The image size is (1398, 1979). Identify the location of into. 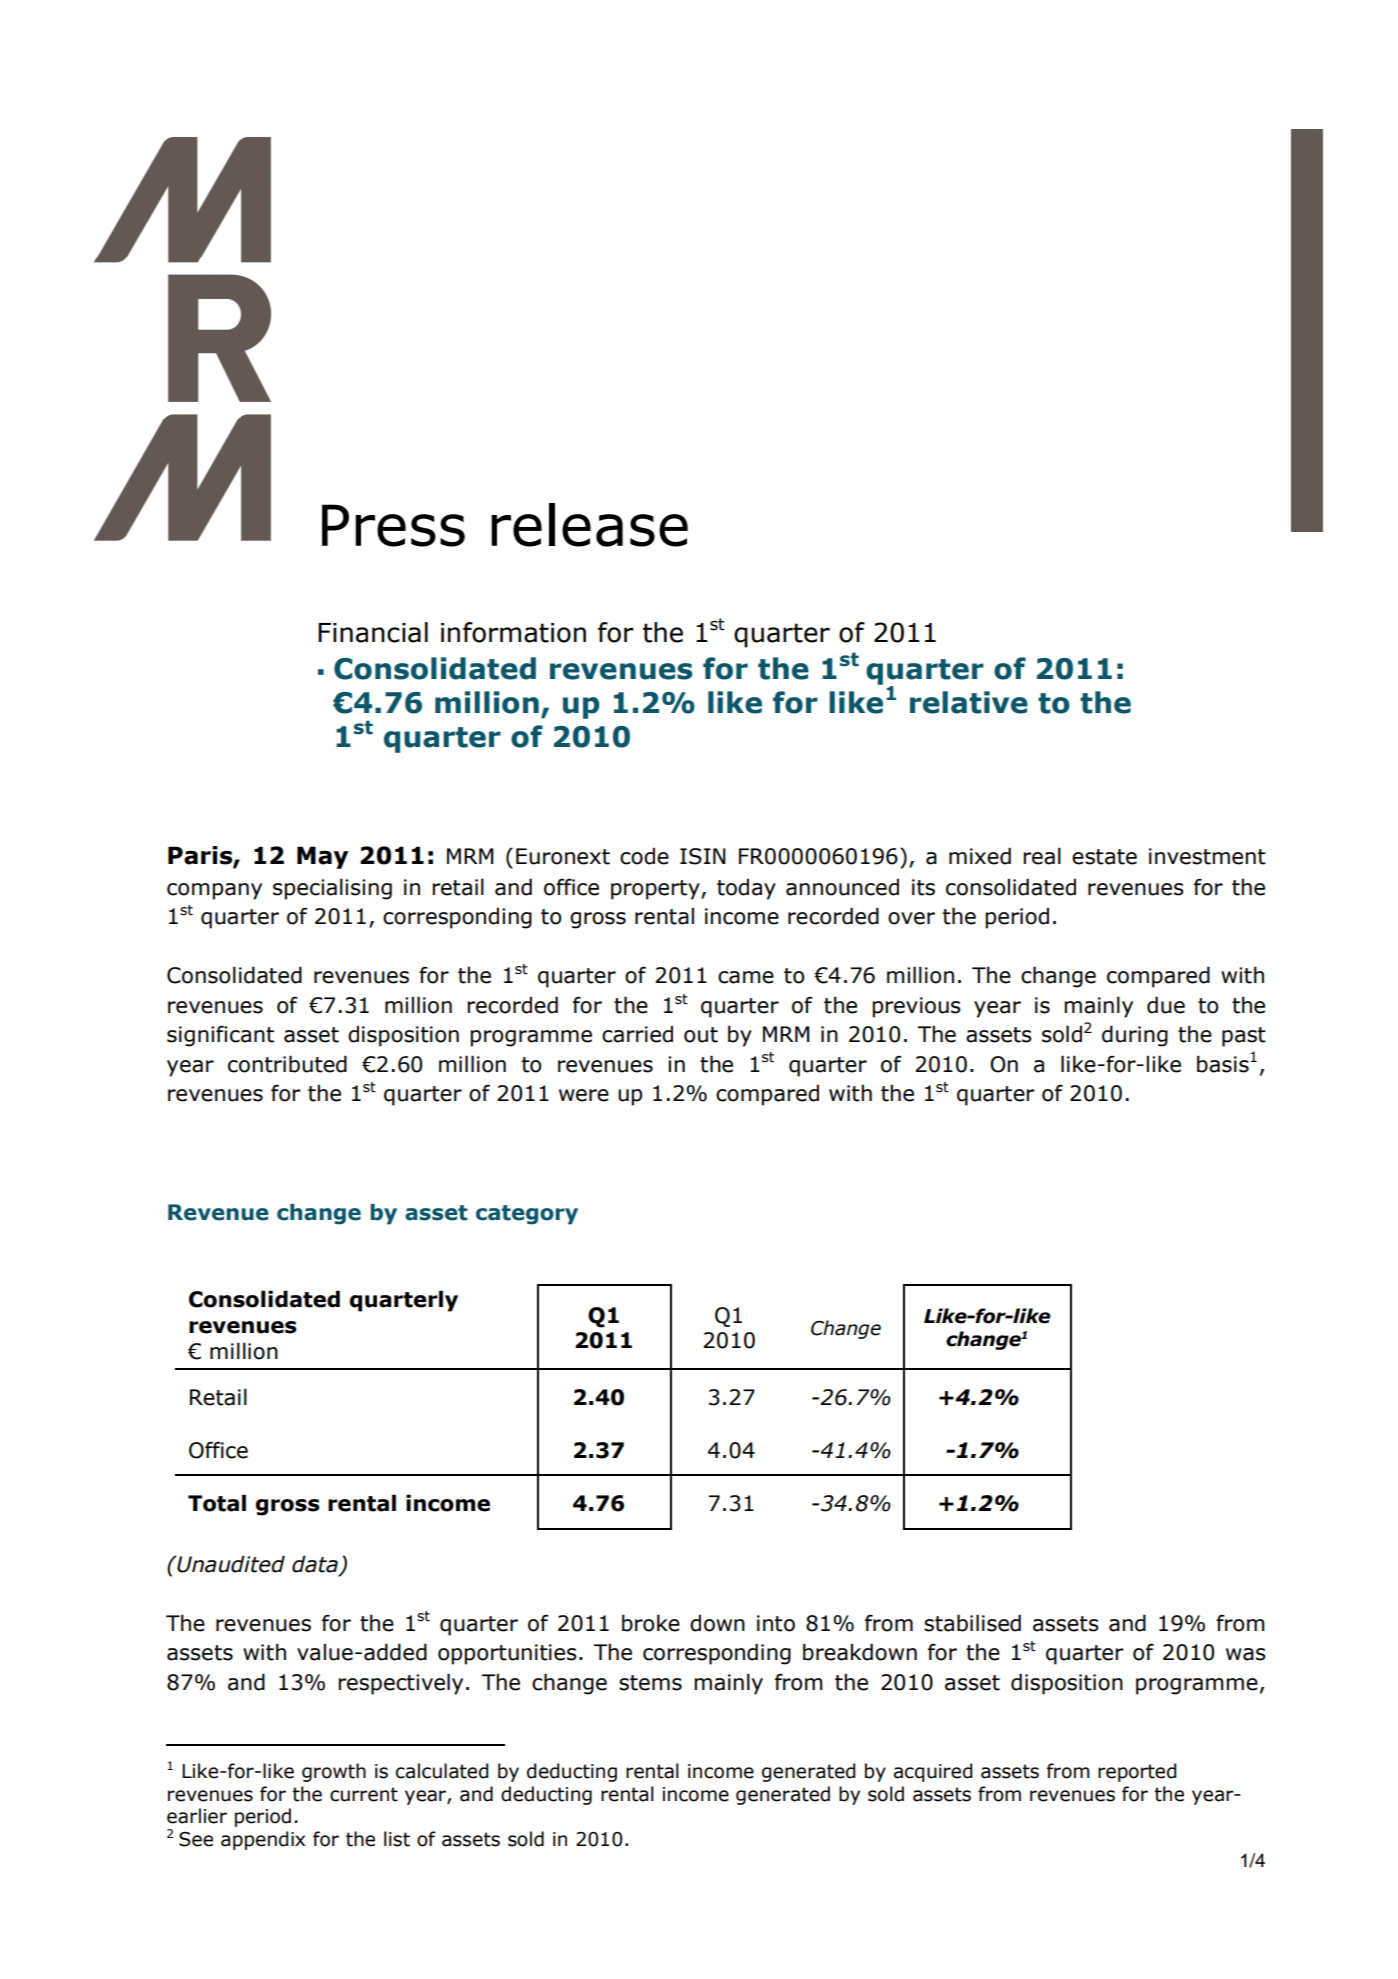
(776, 1623).
